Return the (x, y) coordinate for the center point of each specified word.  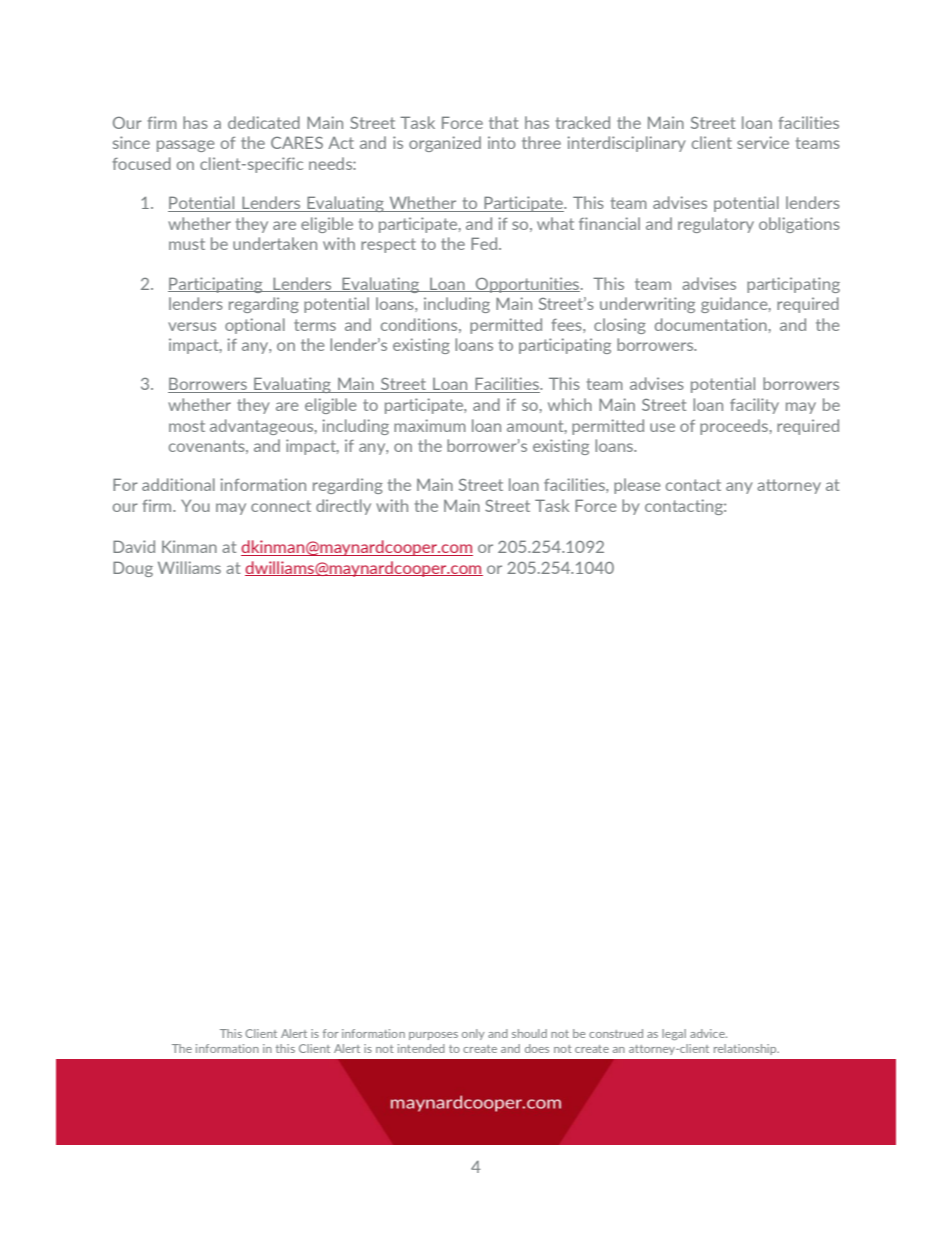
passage (186, 146)
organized (445, 144)
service (763, 142)
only (473, 1034)
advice (708, 1033)
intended (421, 1048)
